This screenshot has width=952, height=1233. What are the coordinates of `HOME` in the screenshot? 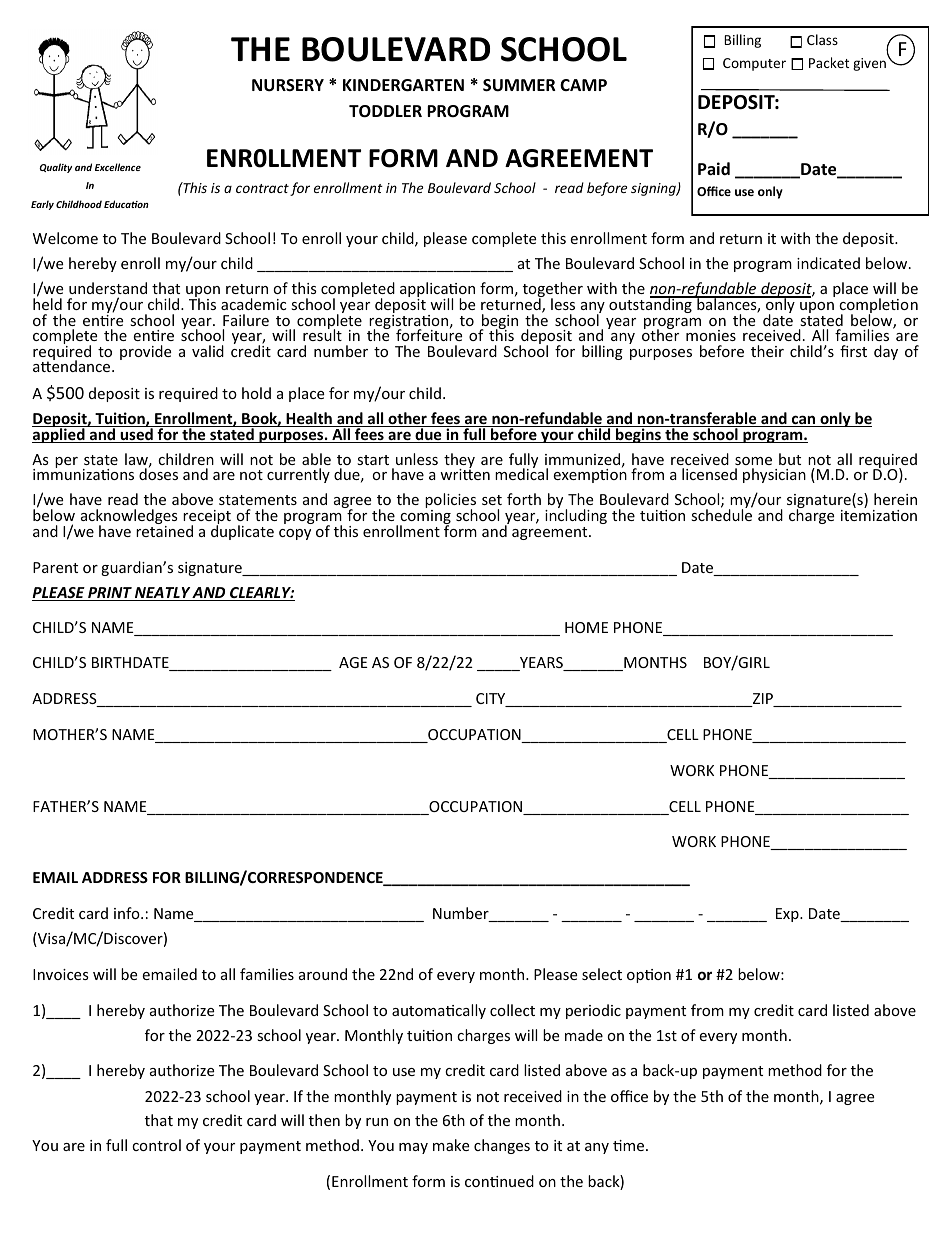 It's located at (586, 627).
